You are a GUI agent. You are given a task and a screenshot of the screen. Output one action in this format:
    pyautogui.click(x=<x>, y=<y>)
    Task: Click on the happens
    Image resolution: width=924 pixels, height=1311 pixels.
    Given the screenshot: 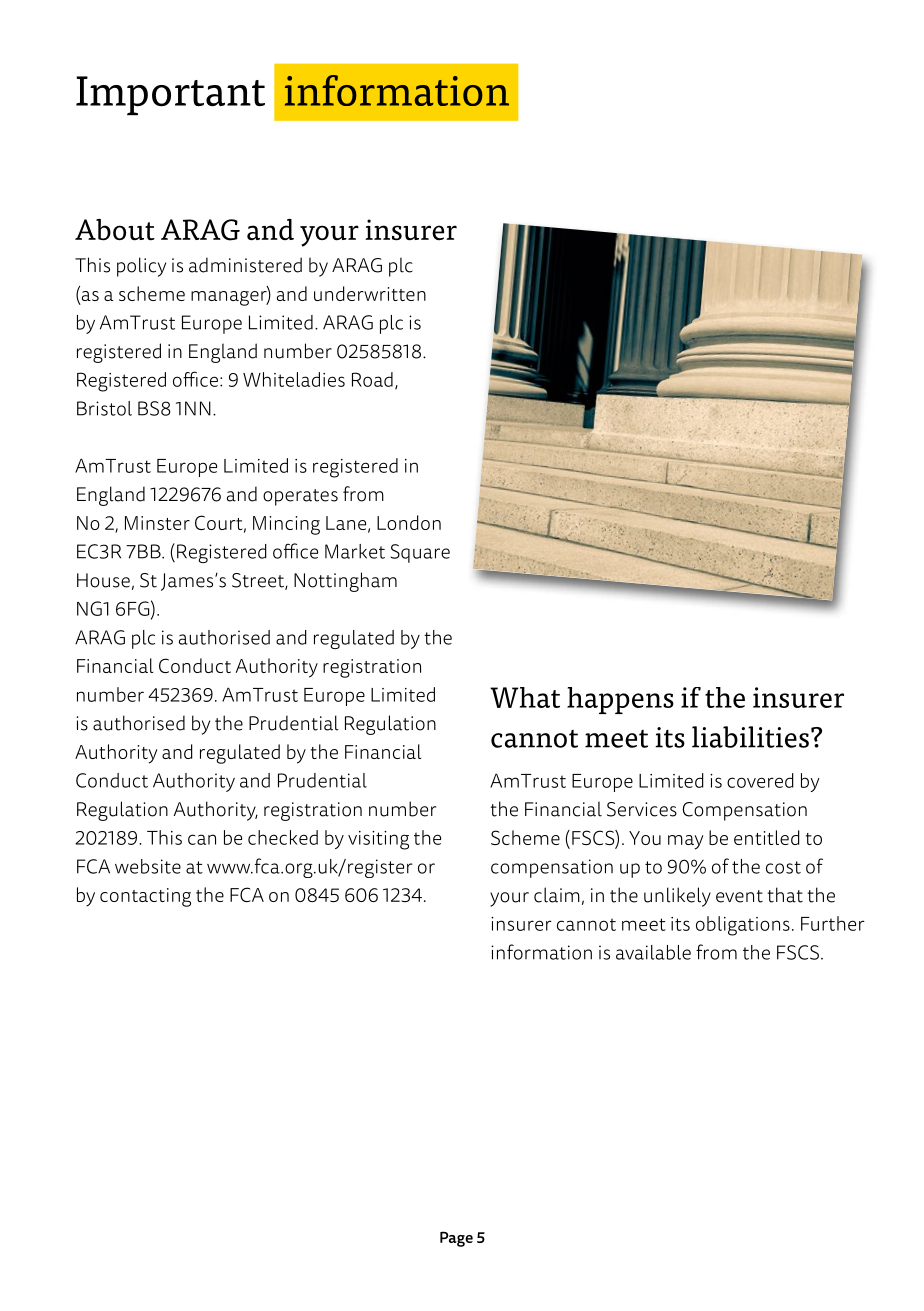 What is the action you would take?
    pyautogui.click(x=620, y=700)
